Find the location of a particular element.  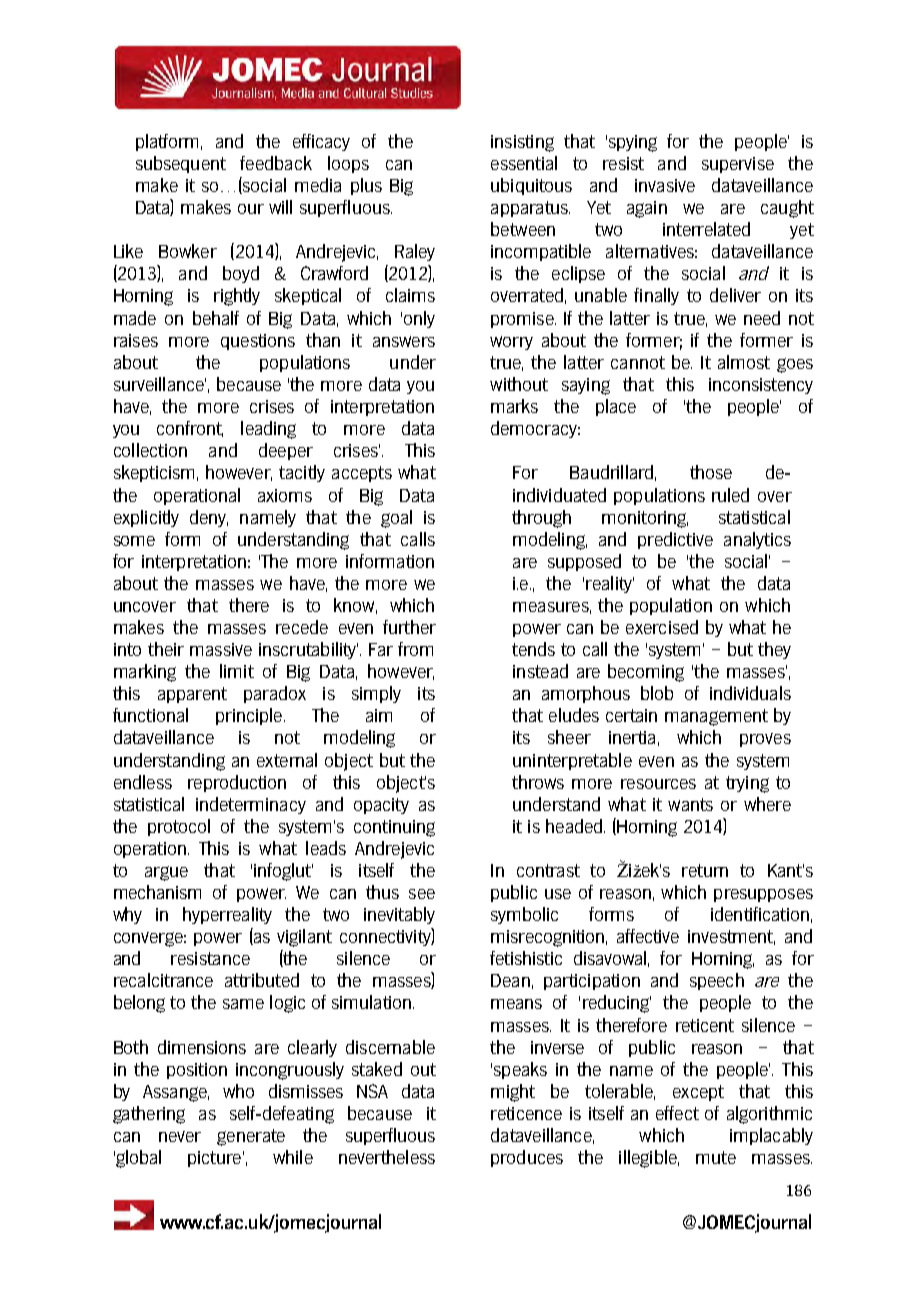

goal is located at coordinates (396, 519).
